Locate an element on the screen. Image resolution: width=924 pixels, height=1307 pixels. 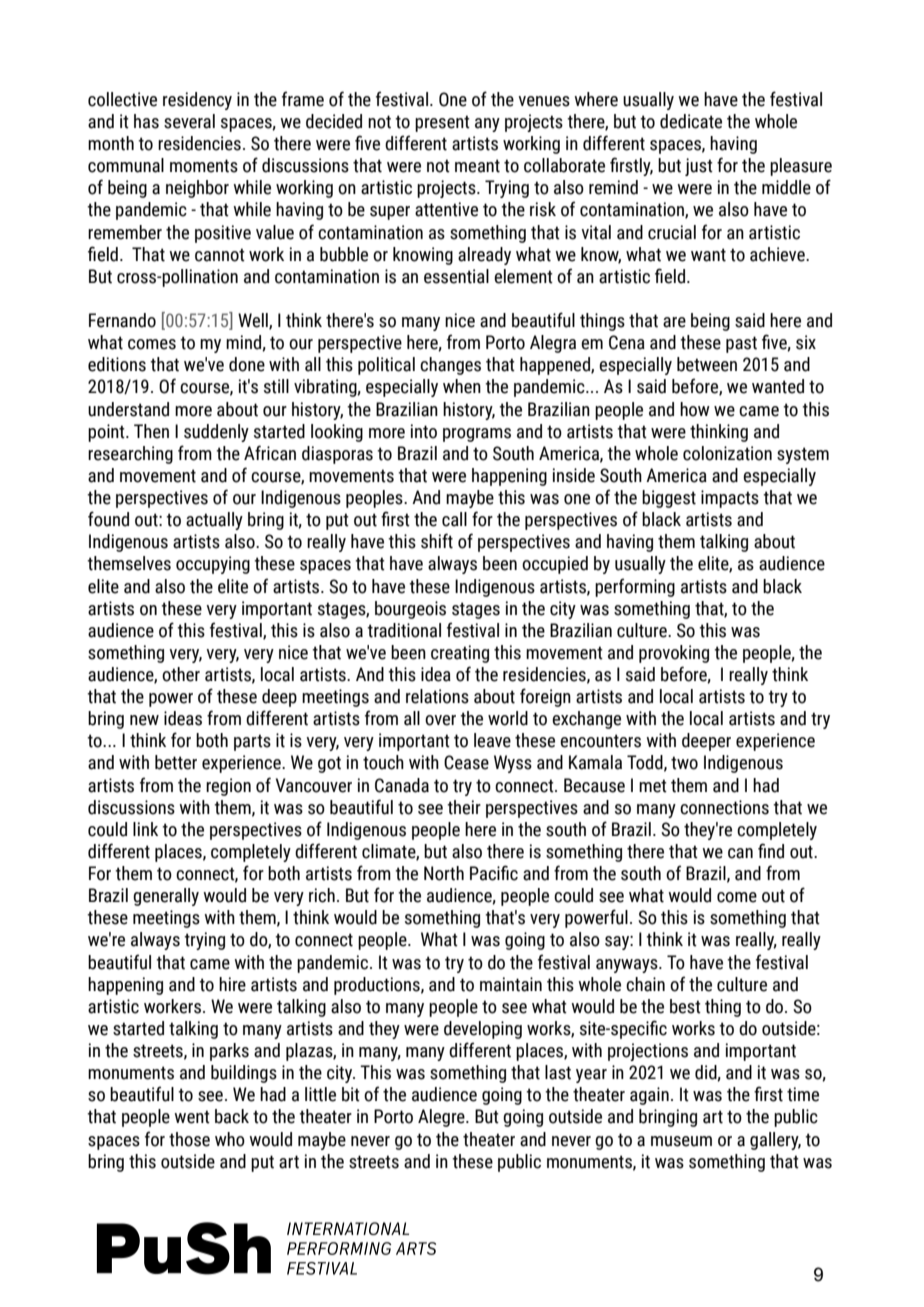
went is located at coordinates (192, 1117).
